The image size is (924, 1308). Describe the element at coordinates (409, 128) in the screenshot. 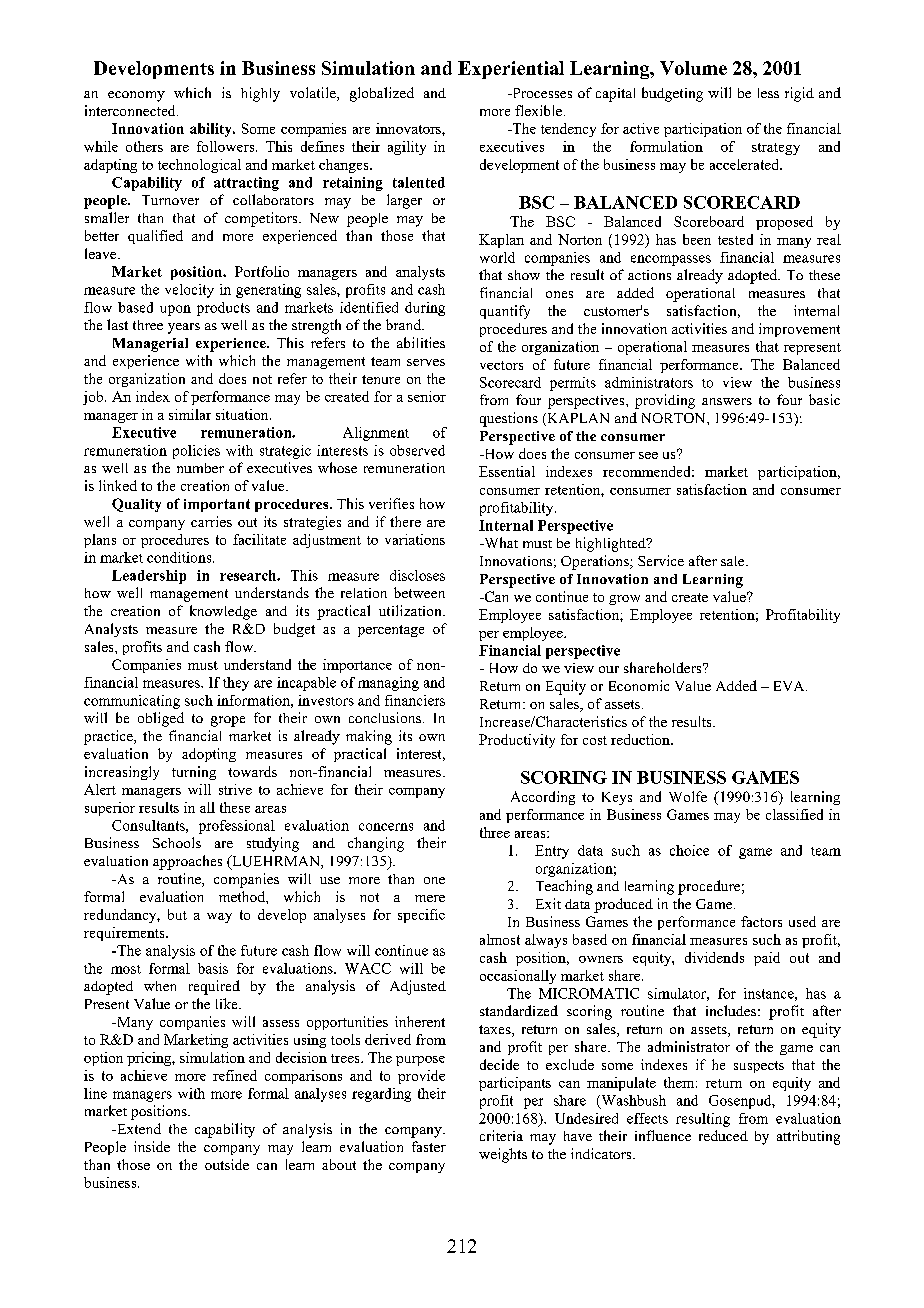

I see `innovators` at that location.
